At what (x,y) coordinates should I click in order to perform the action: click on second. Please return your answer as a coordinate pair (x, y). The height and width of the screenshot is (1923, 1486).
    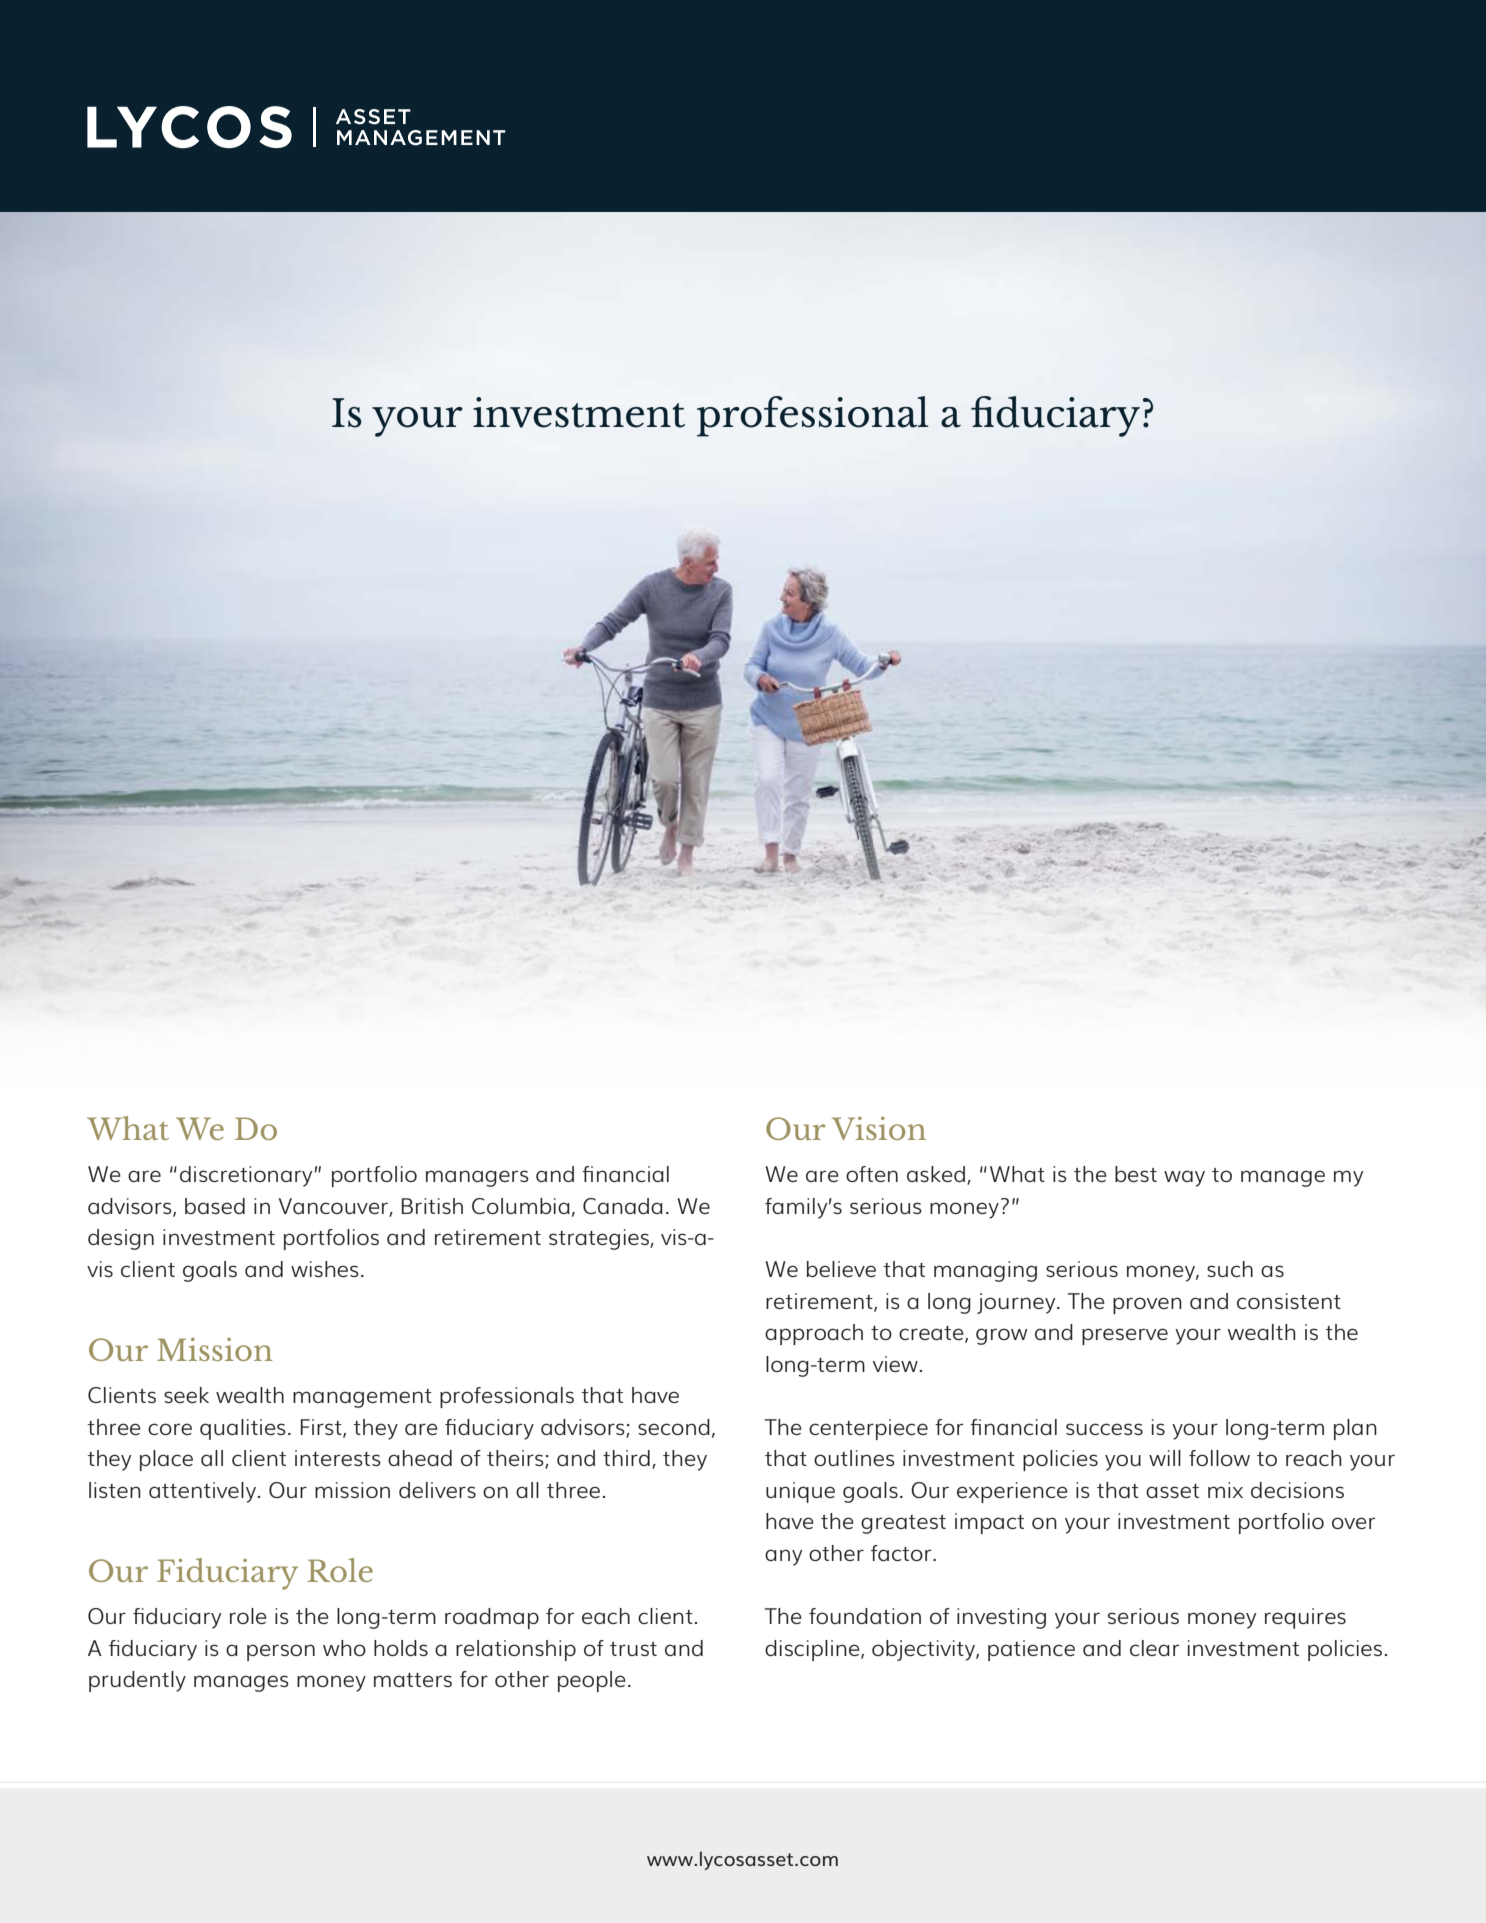
    Looking at the image, I should click on (674, 1427).
